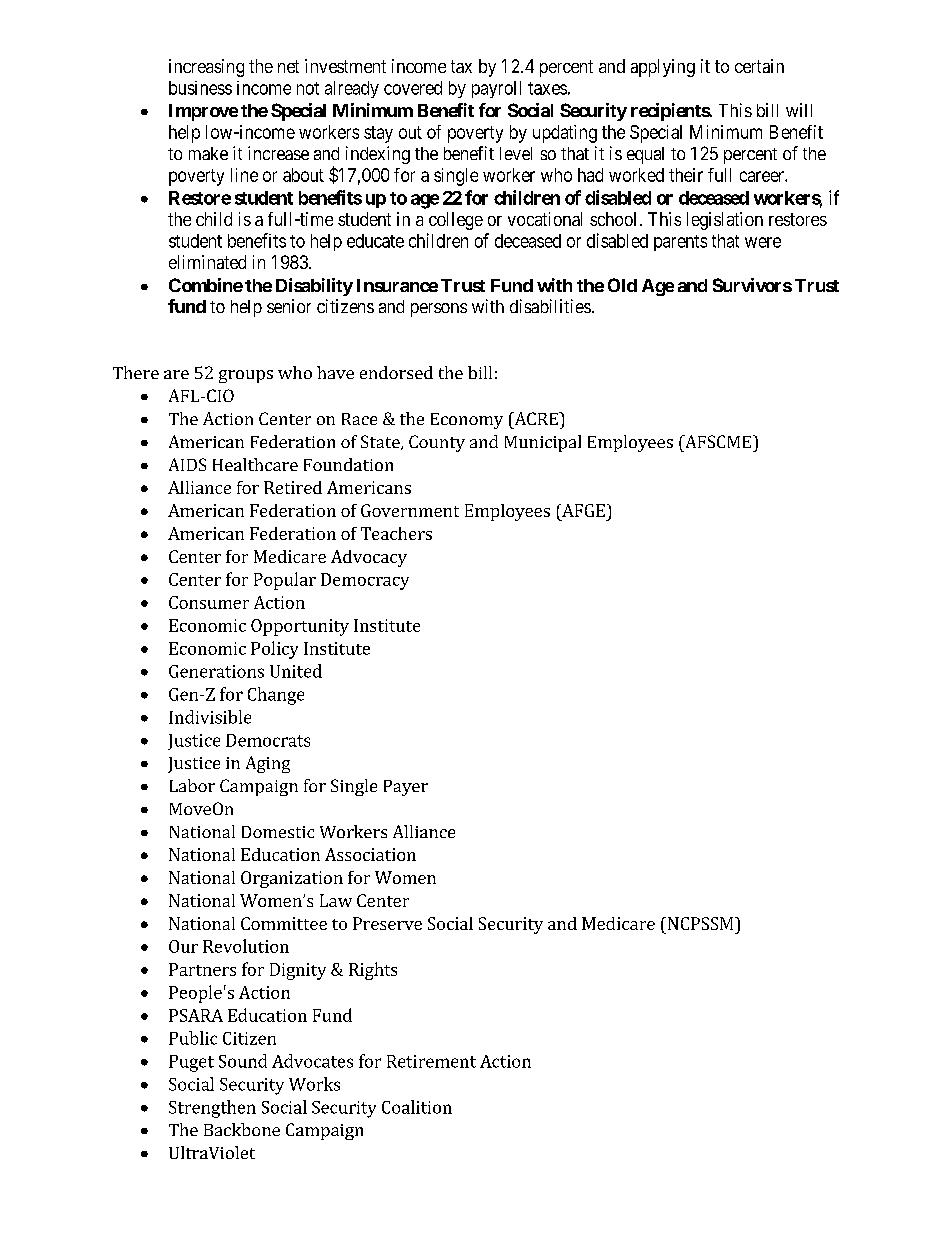 This screenshot has height=1233, width=952. Describe the element at coordinates (192, 785) in the screenshot. I see `Labor` at that location.
